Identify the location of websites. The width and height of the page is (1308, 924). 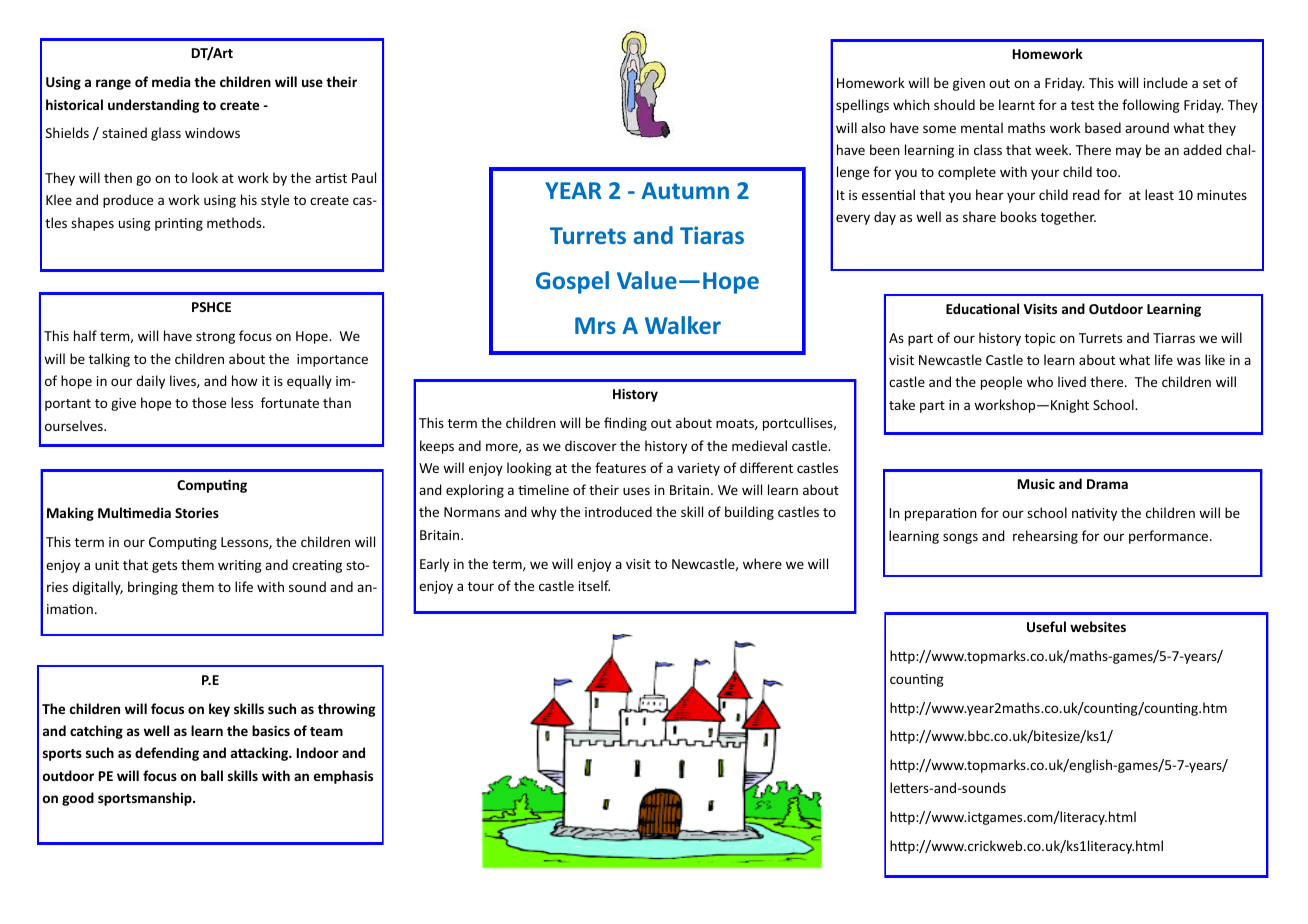
(1098, 626).
